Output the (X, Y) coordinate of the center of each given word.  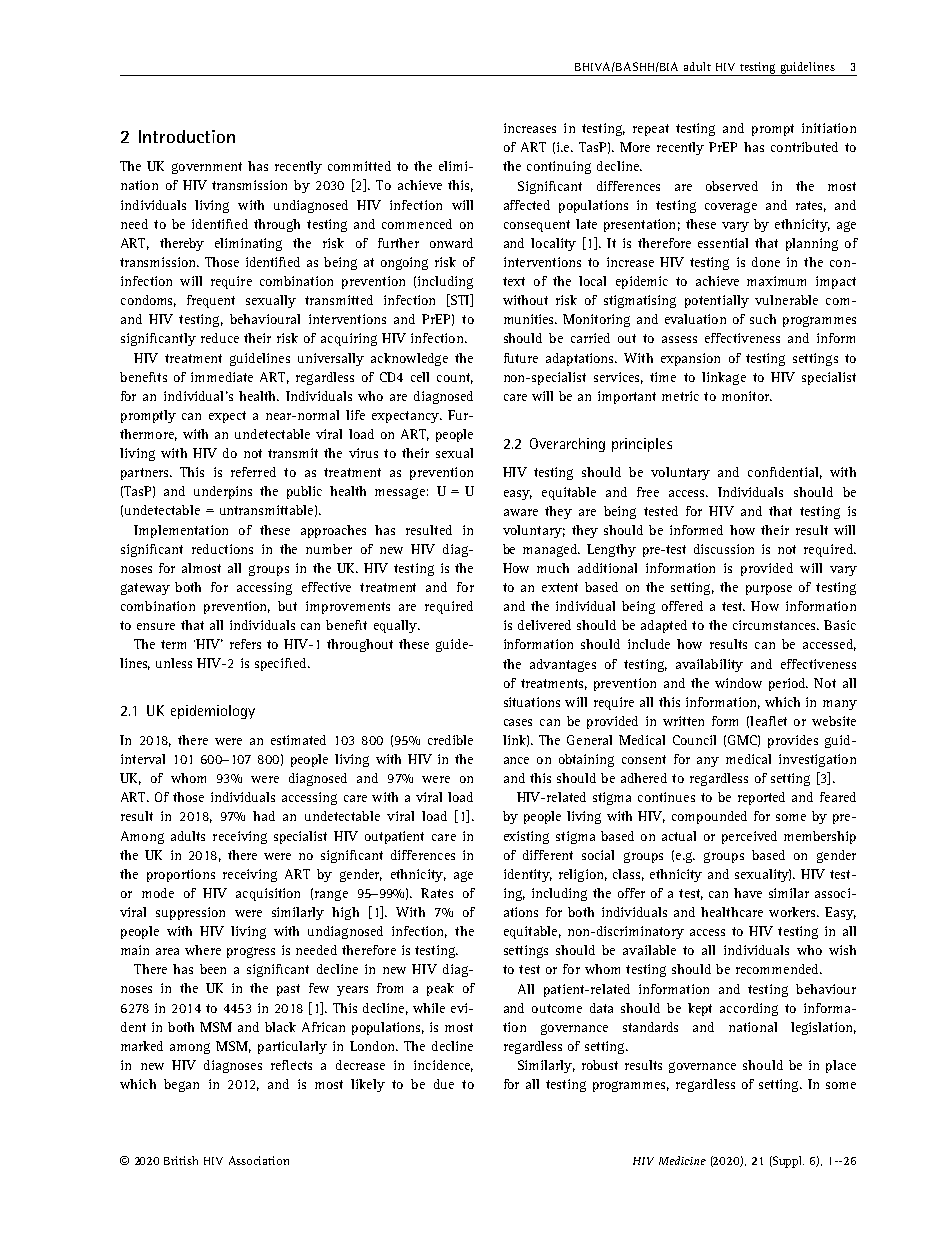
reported (761, 798)
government (207, 168)
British (181, 1160)
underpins (223, 492)
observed (732, 186)
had (264, 816)
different (548, 855)
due (444, 1084)
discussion (724, 549)
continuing (559, 167)
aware (521, 512)
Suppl (787, 1162)
